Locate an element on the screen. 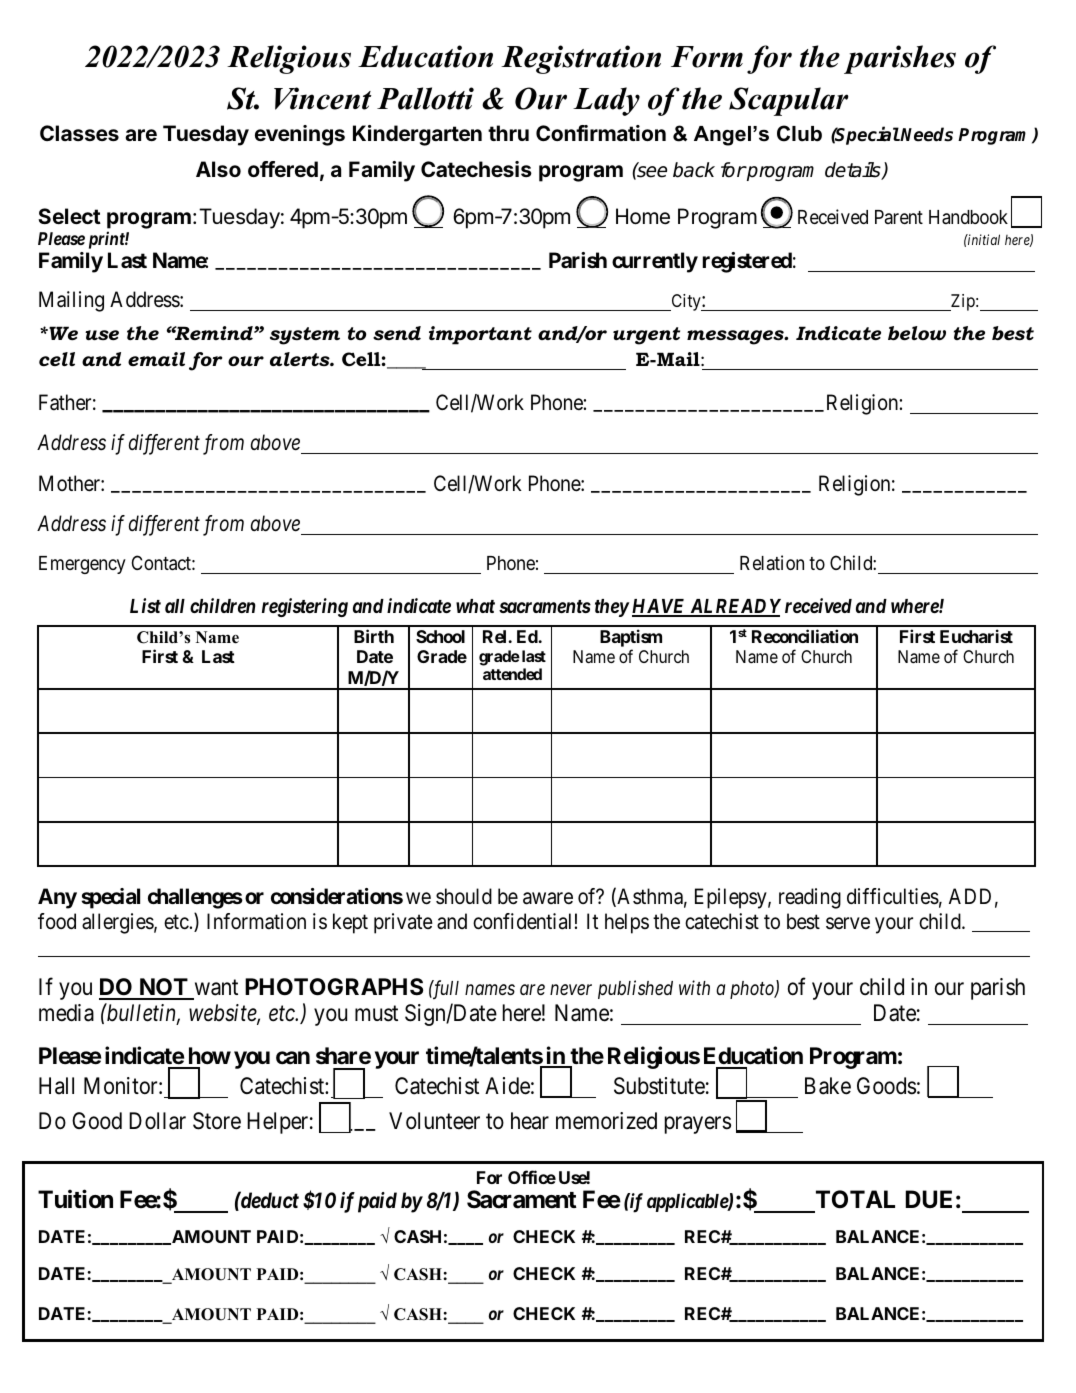  below is located at coordinates (917, 333).
